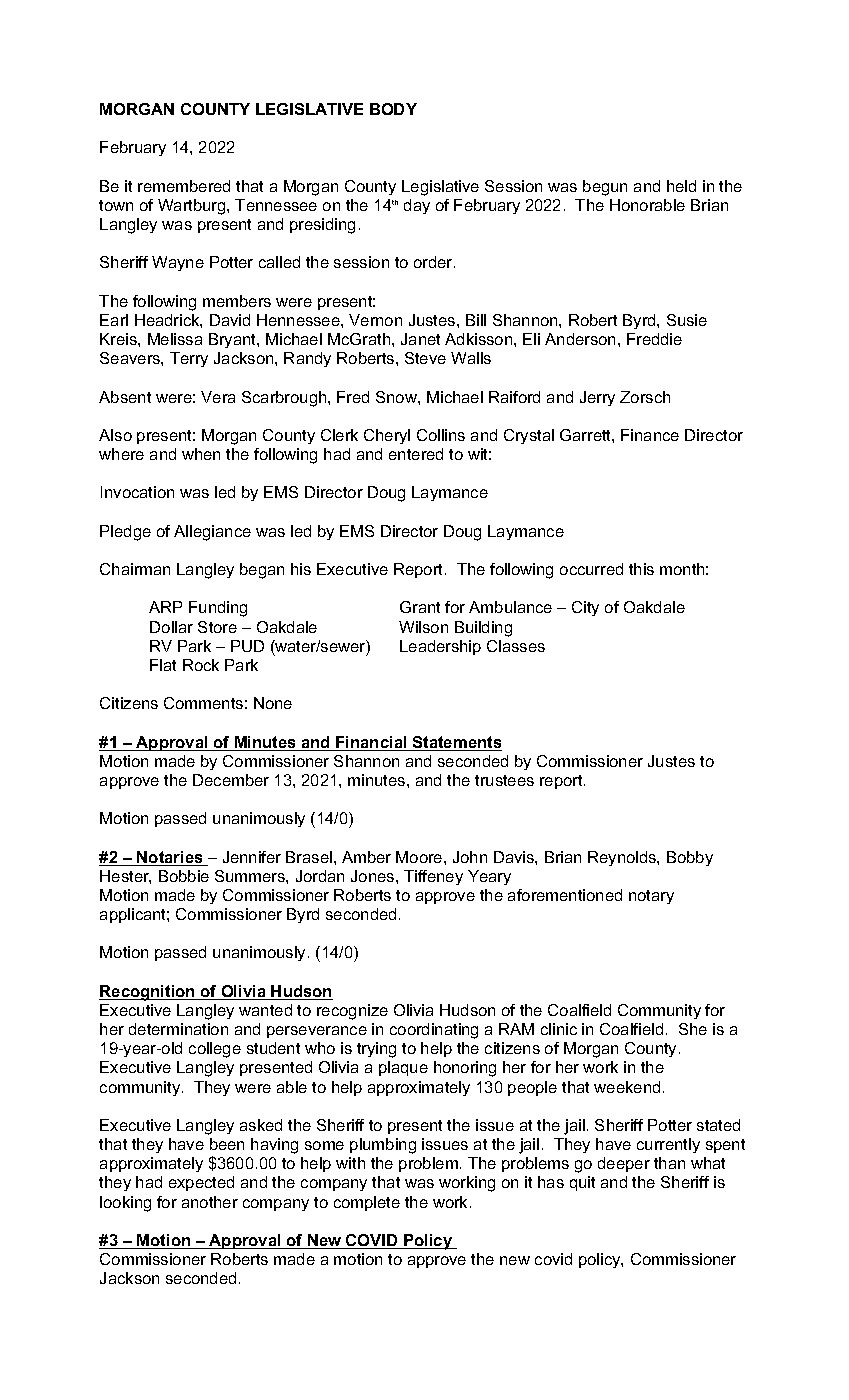  What do you see at coordinates (681, 186) in the screenshot?
I see `held` at bounding box center [681, 186].
